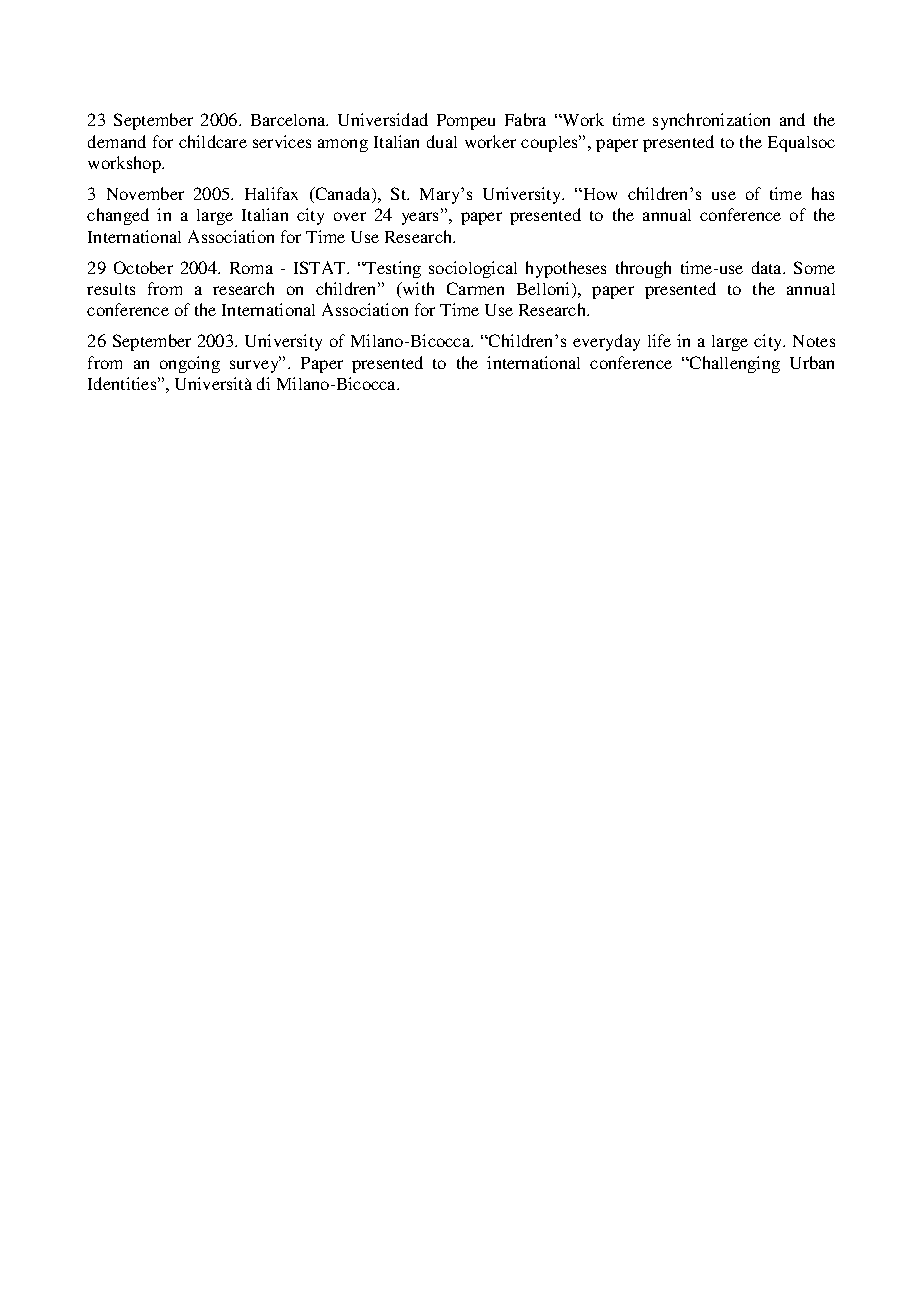  I want to click on dual, so click(442, 141).
